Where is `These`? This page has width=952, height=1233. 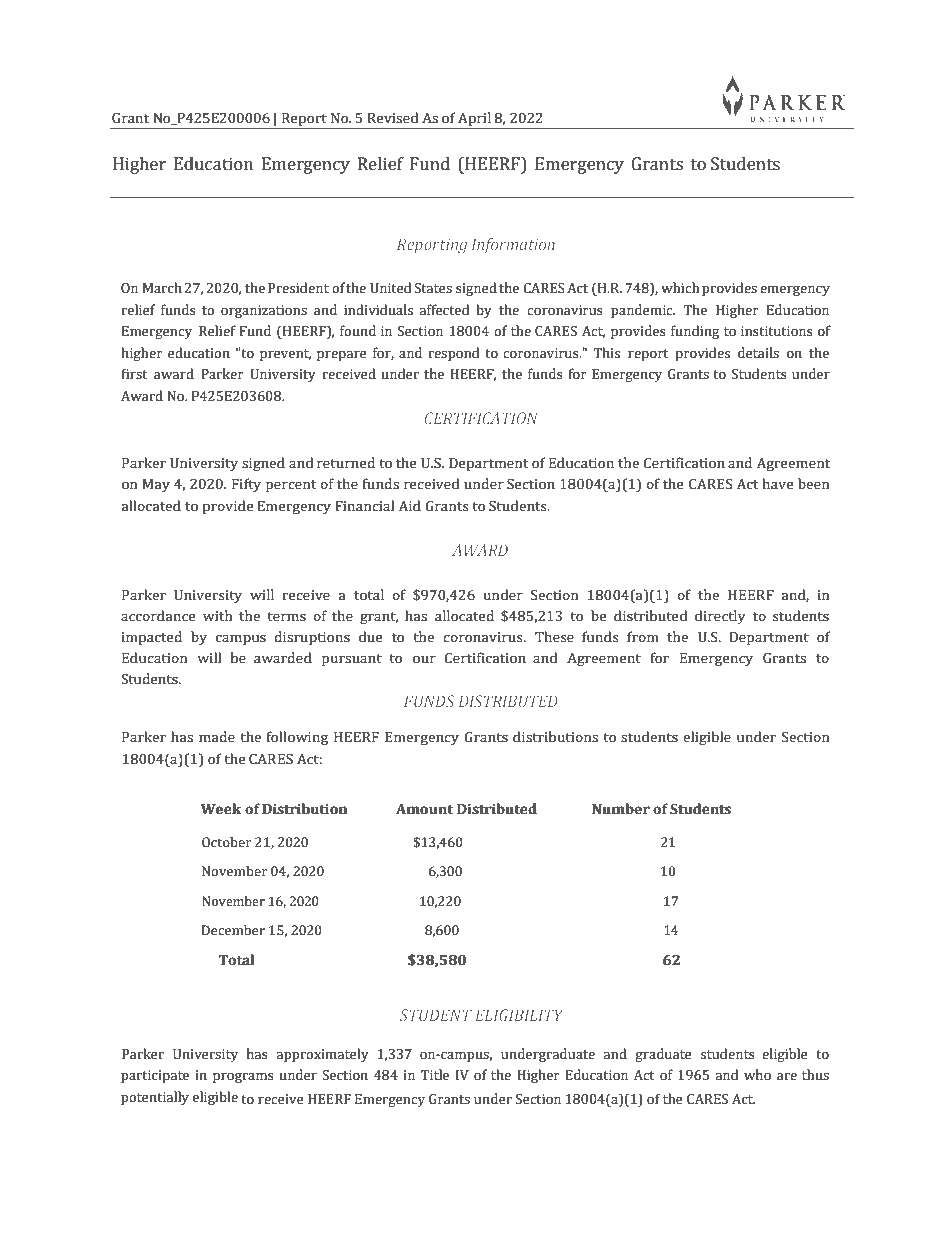 These is located at coordinates (554, 637).
